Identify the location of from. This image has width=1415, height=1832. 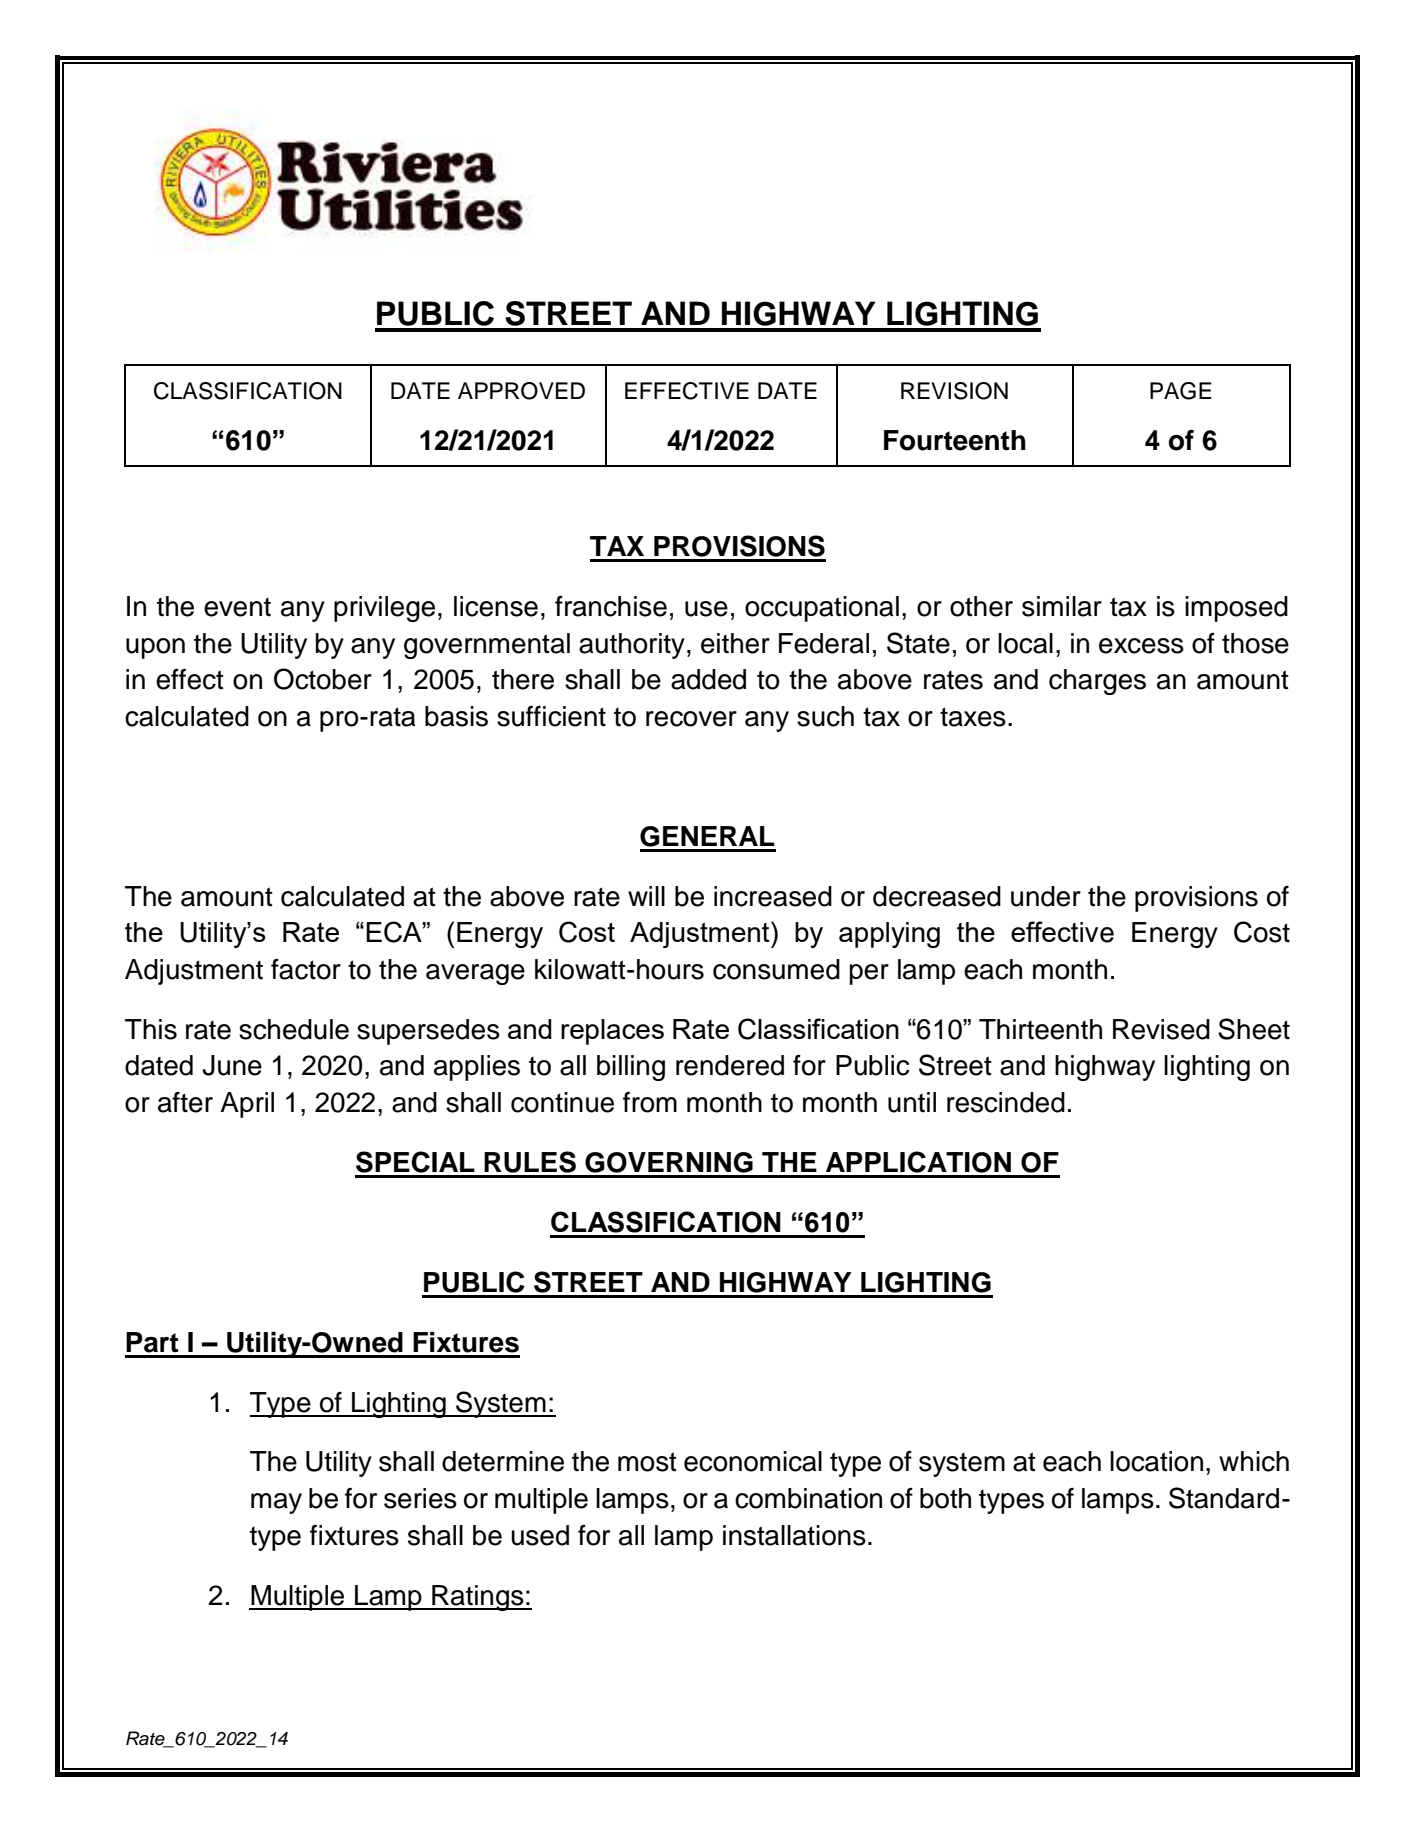
(650, 1102).
